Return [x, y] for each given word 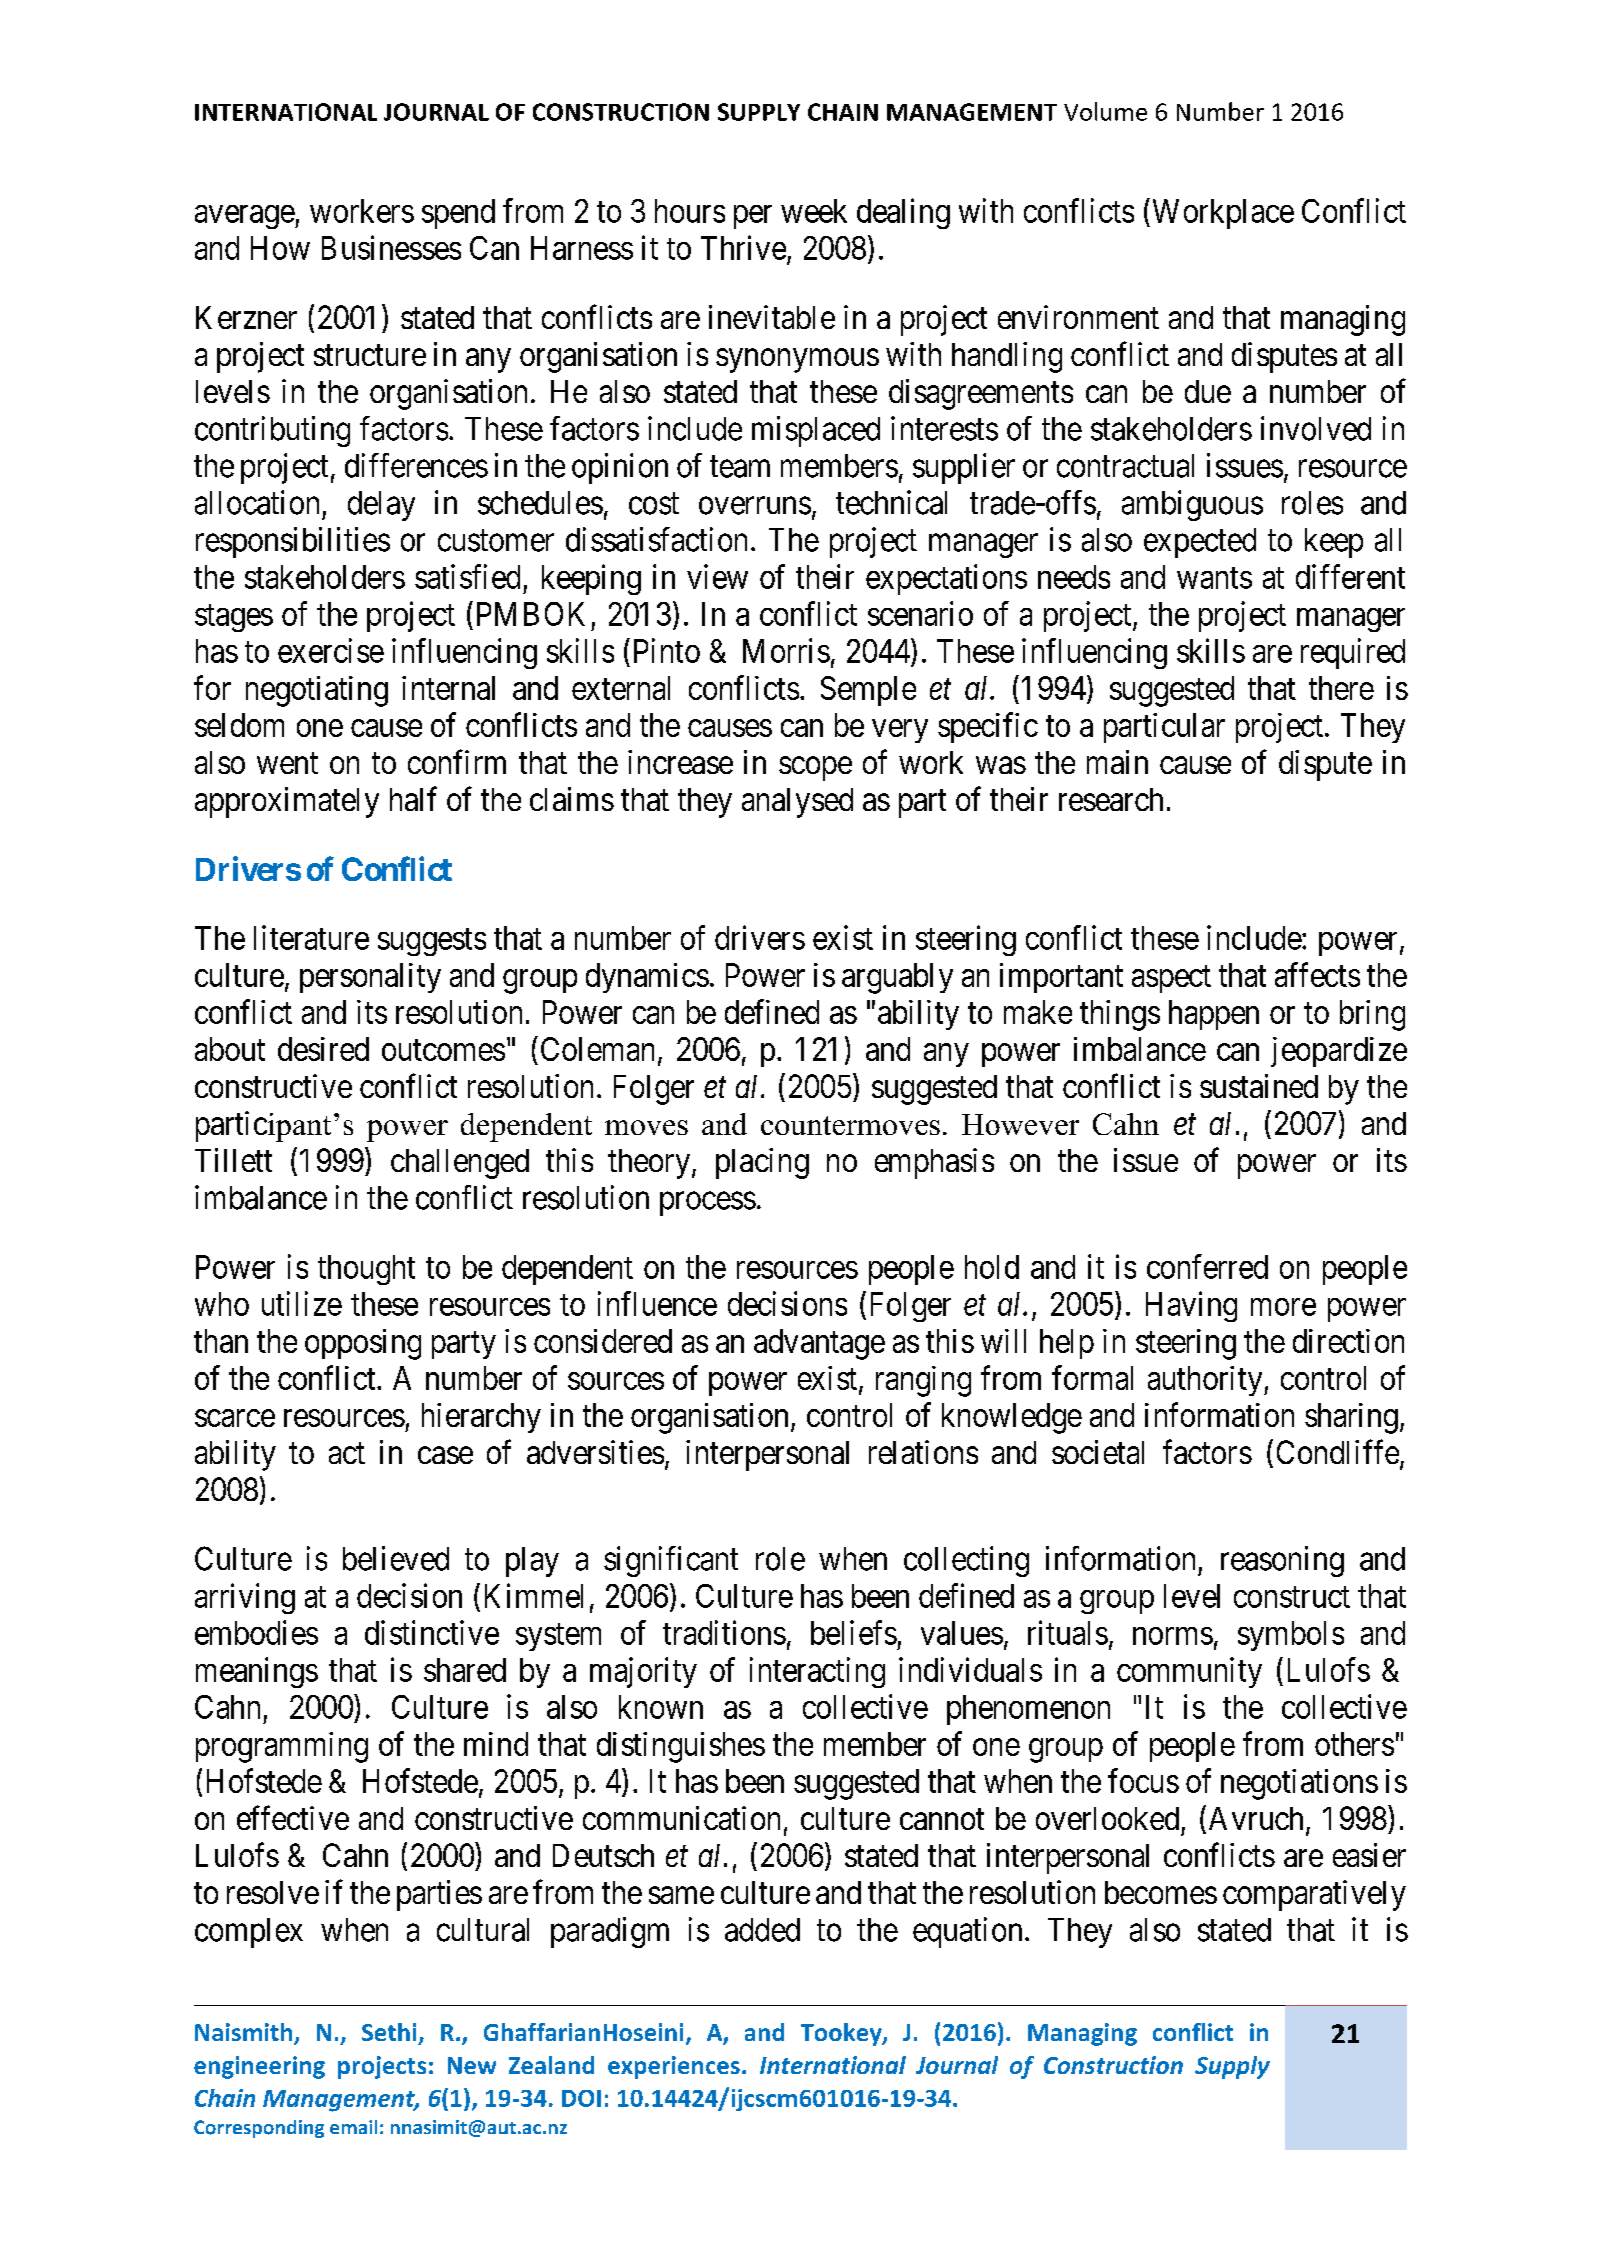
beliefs [854, 1632]
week [814, 211]
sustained [1259, 1086]
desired [323, 1049]
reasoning [1282, 1561]
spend [458, 214]
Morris [786, 650]
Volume [1105, 111]
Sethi [389, 2032]
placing [762, 1163]
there [1341, 688]
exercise [331, 650]
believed [396, 1558]
